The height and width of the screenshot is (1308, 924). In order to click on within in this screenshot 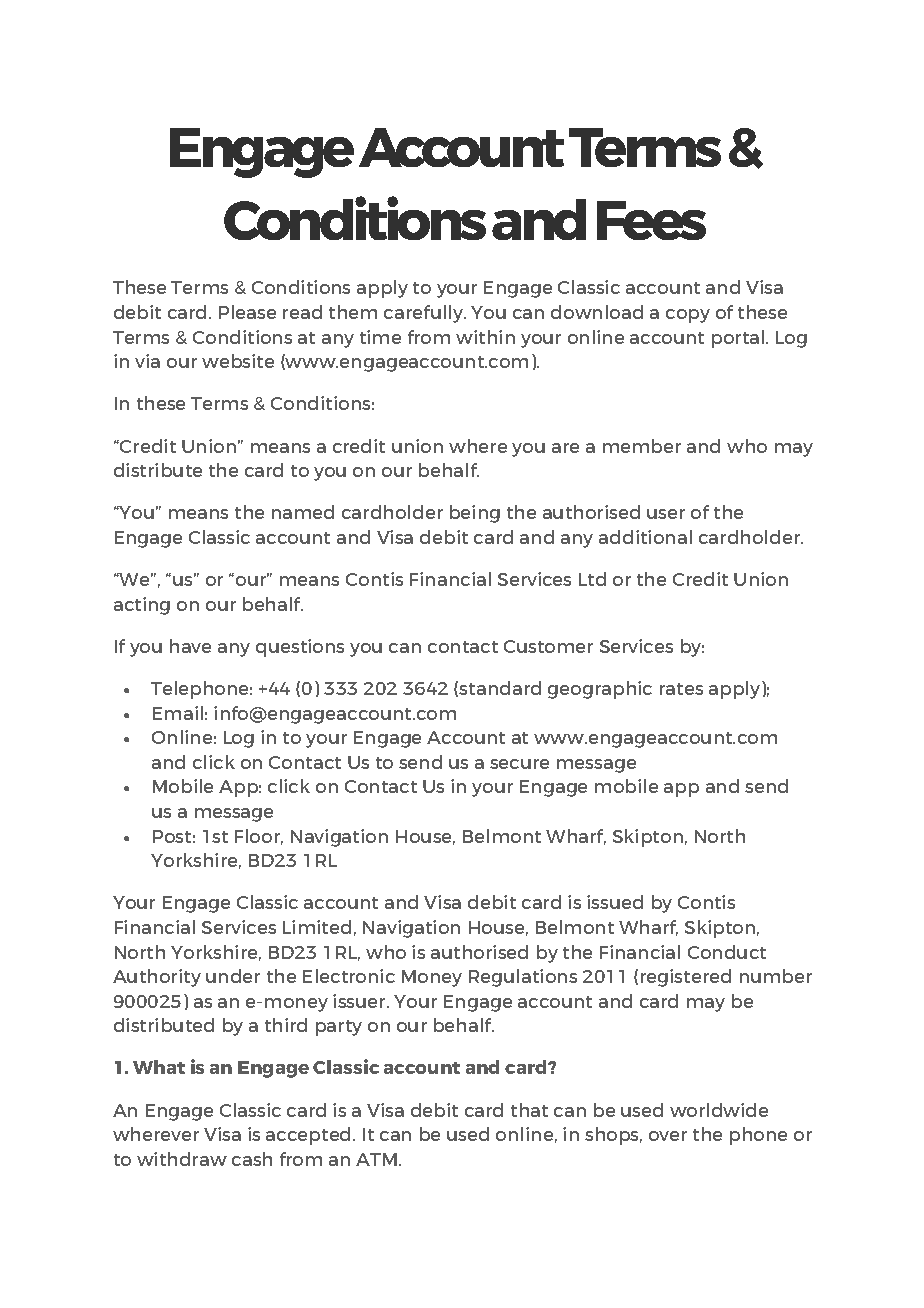, I will do `click(485, 337)`.
